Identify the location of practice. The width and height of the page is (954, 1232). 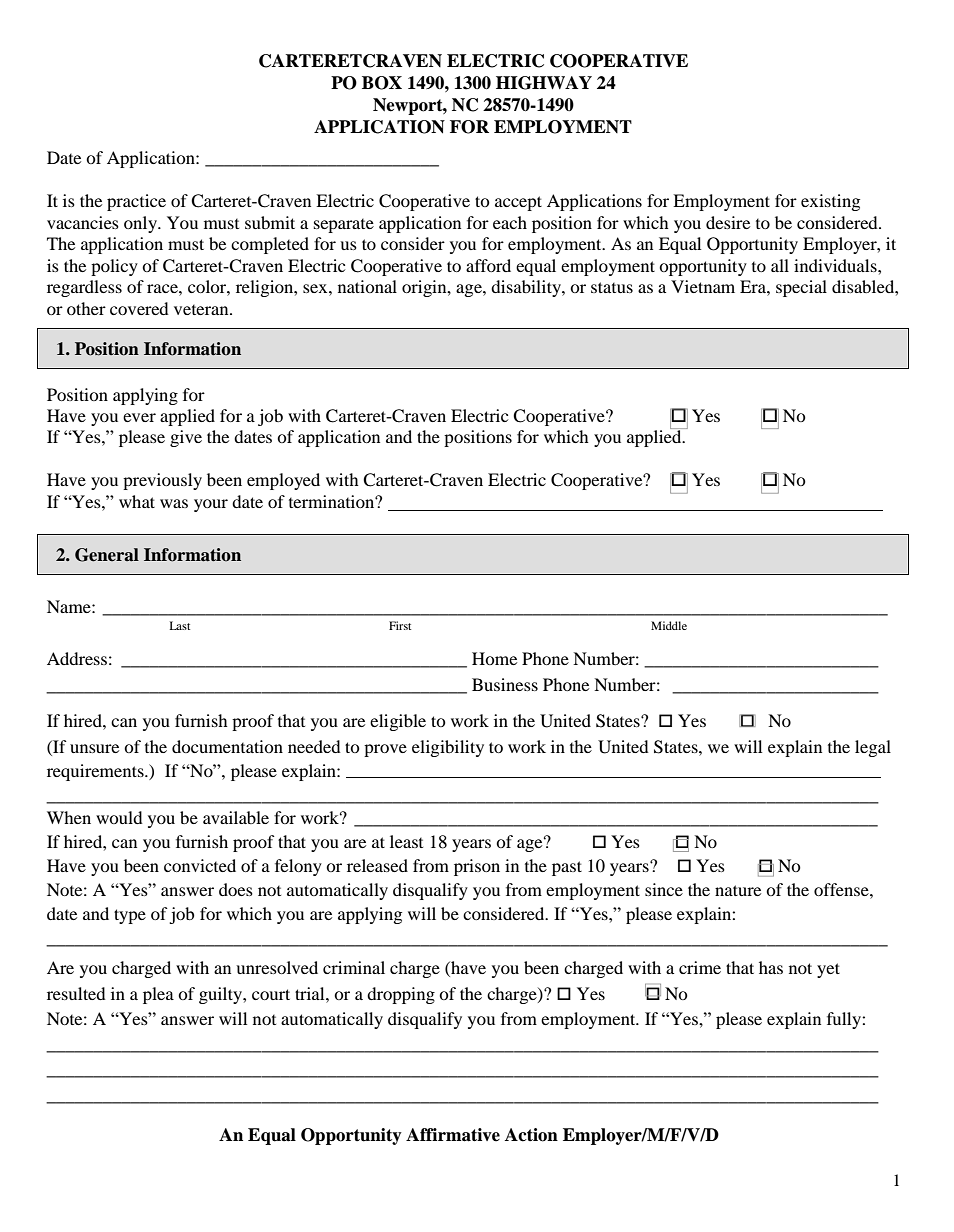
(136, 202).
